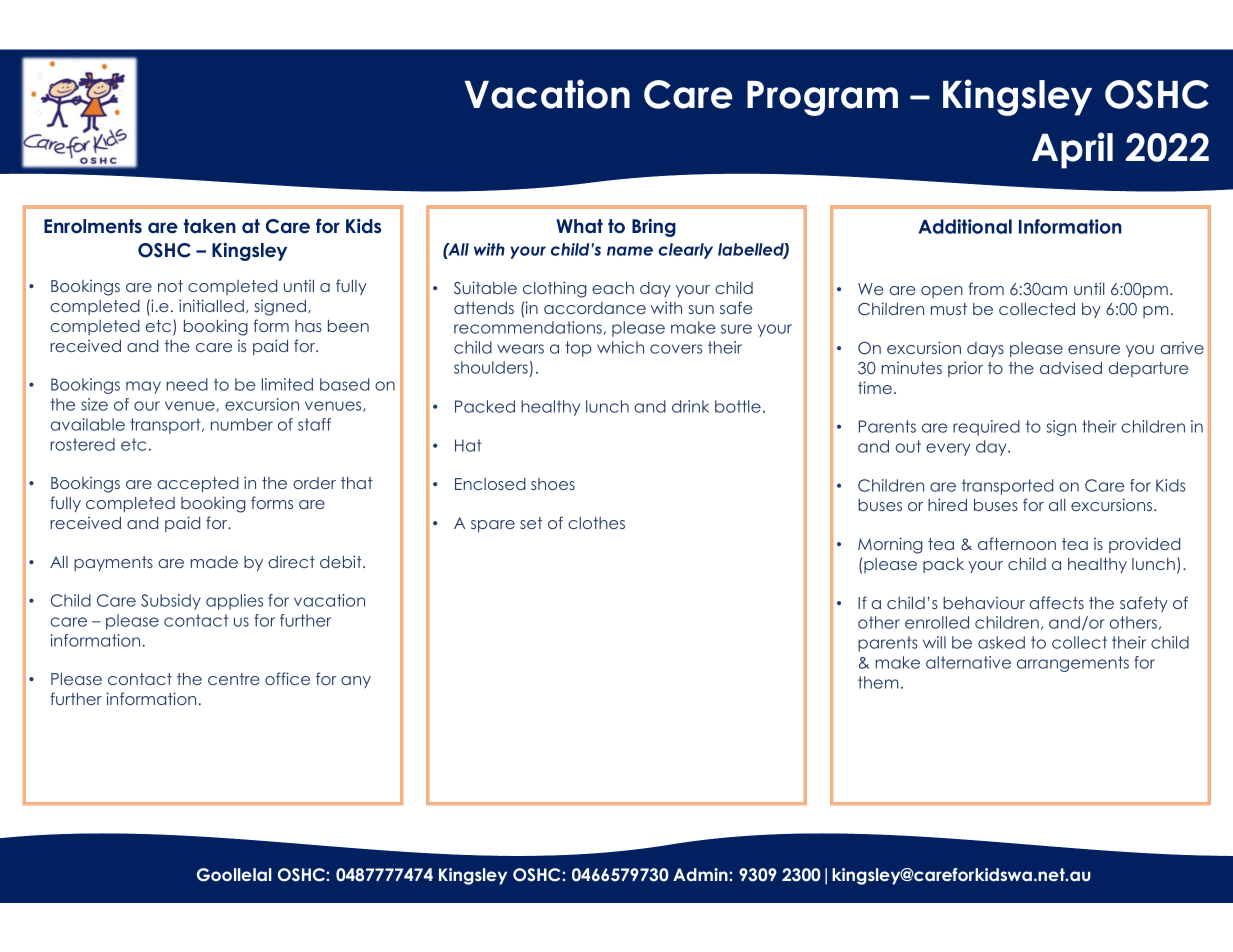 This screenshot has width=1233, height=952. I want to click on taken, so click(210, 226).
